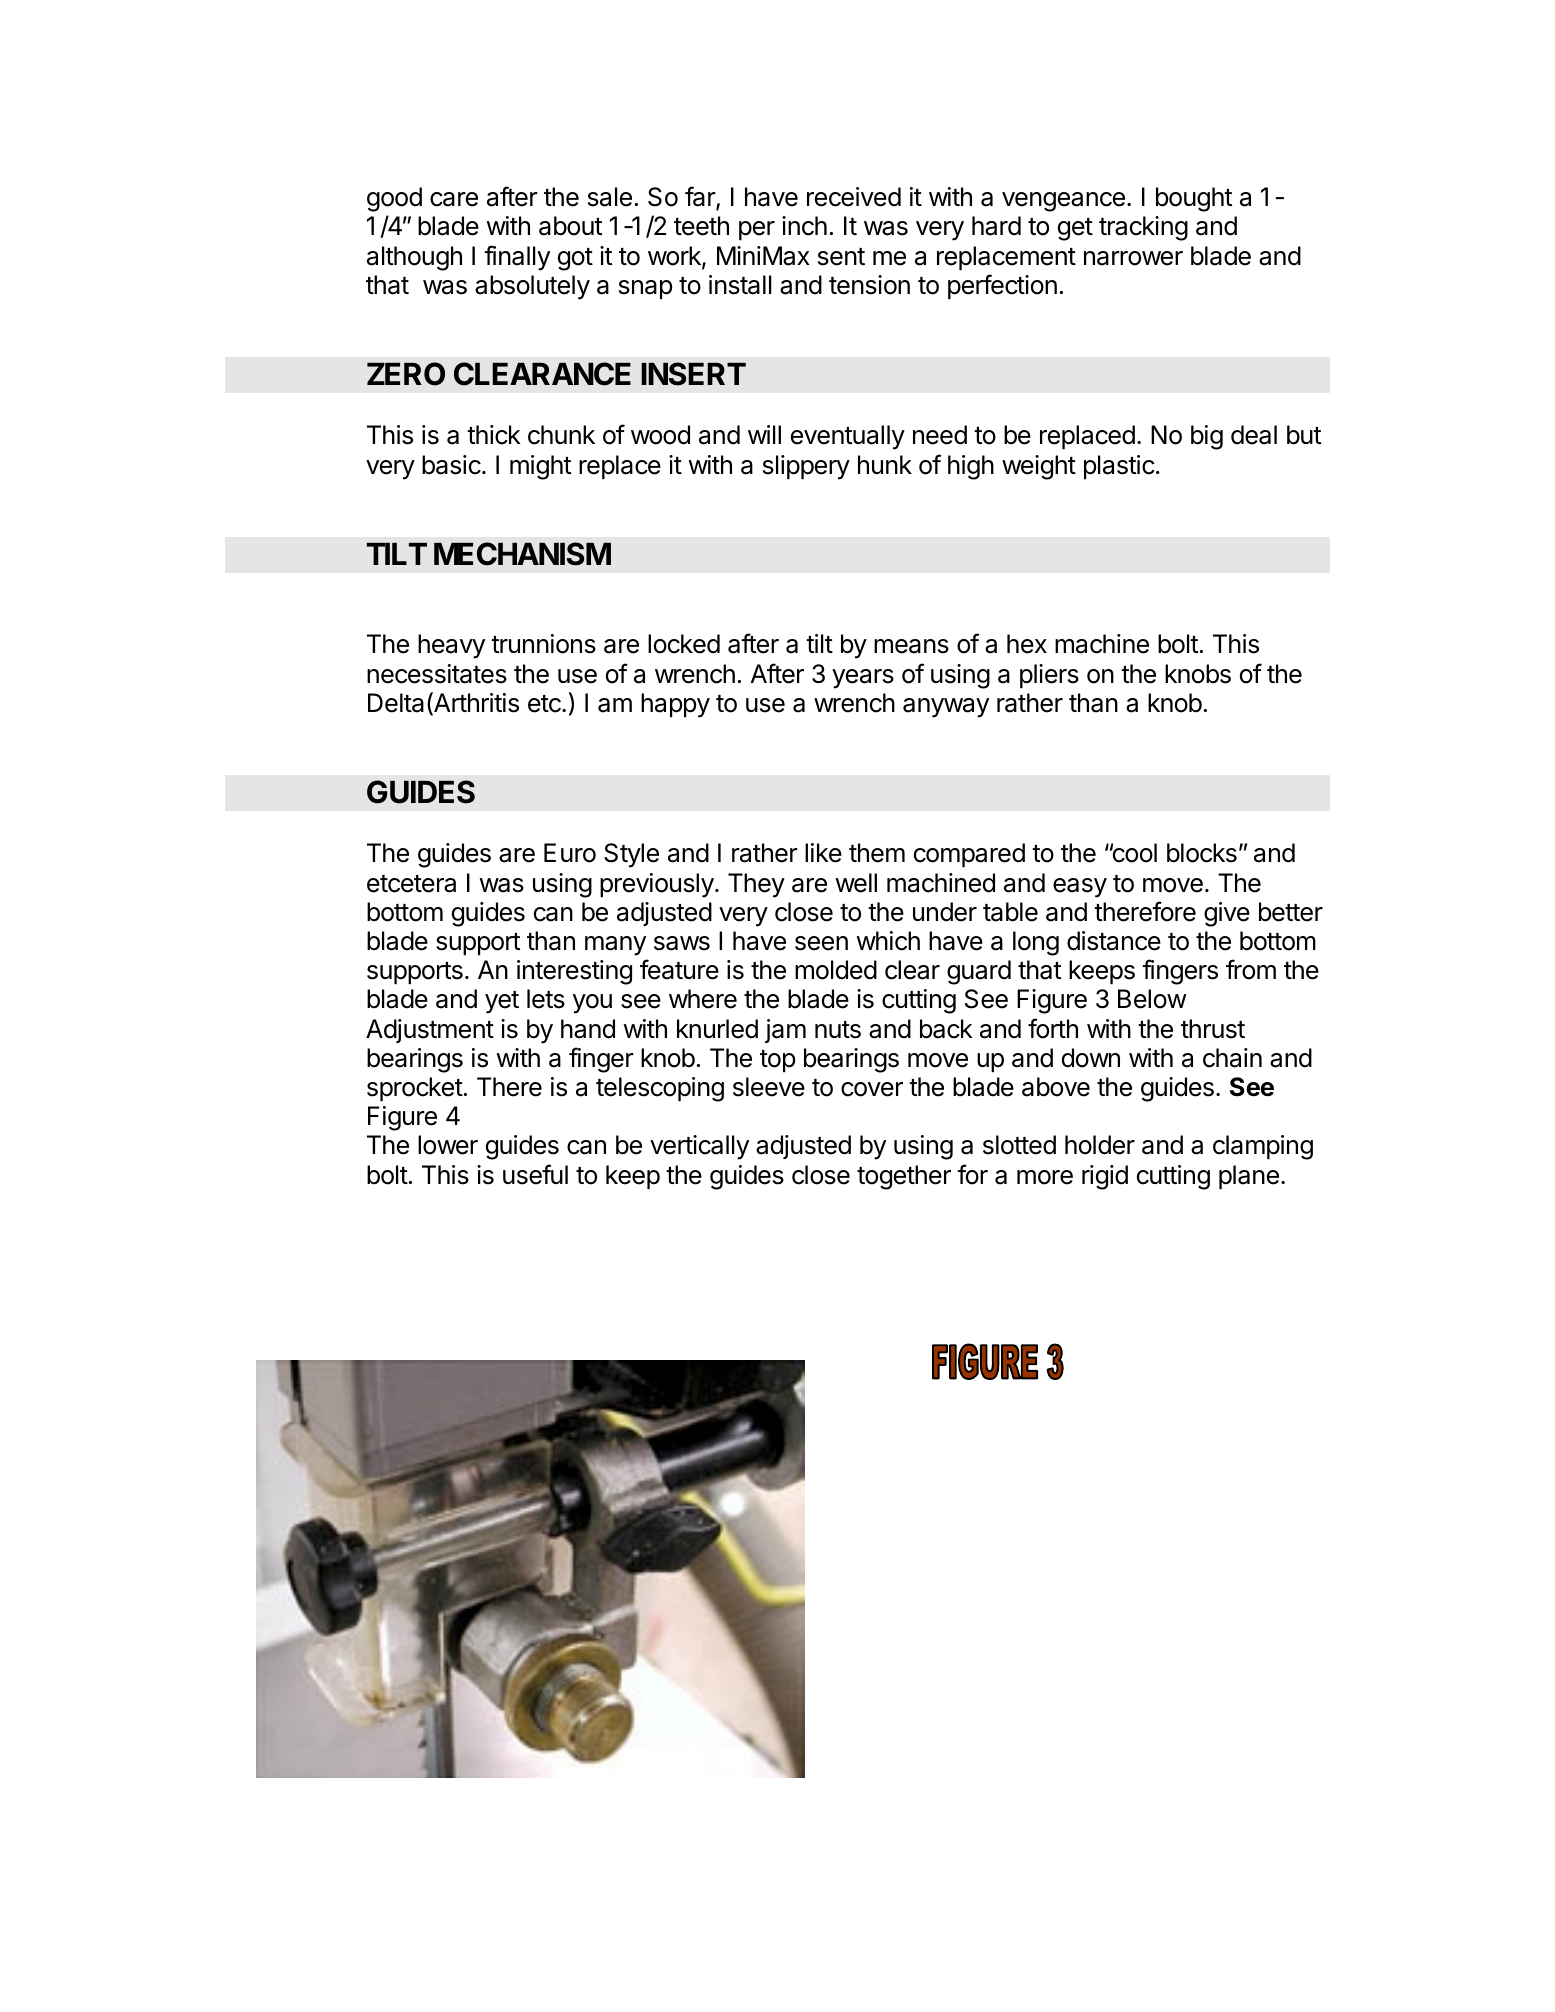  What do you see at coordinates (517, 258) in the screenshot?
I see `finally` at bounding box center [517, 258].
